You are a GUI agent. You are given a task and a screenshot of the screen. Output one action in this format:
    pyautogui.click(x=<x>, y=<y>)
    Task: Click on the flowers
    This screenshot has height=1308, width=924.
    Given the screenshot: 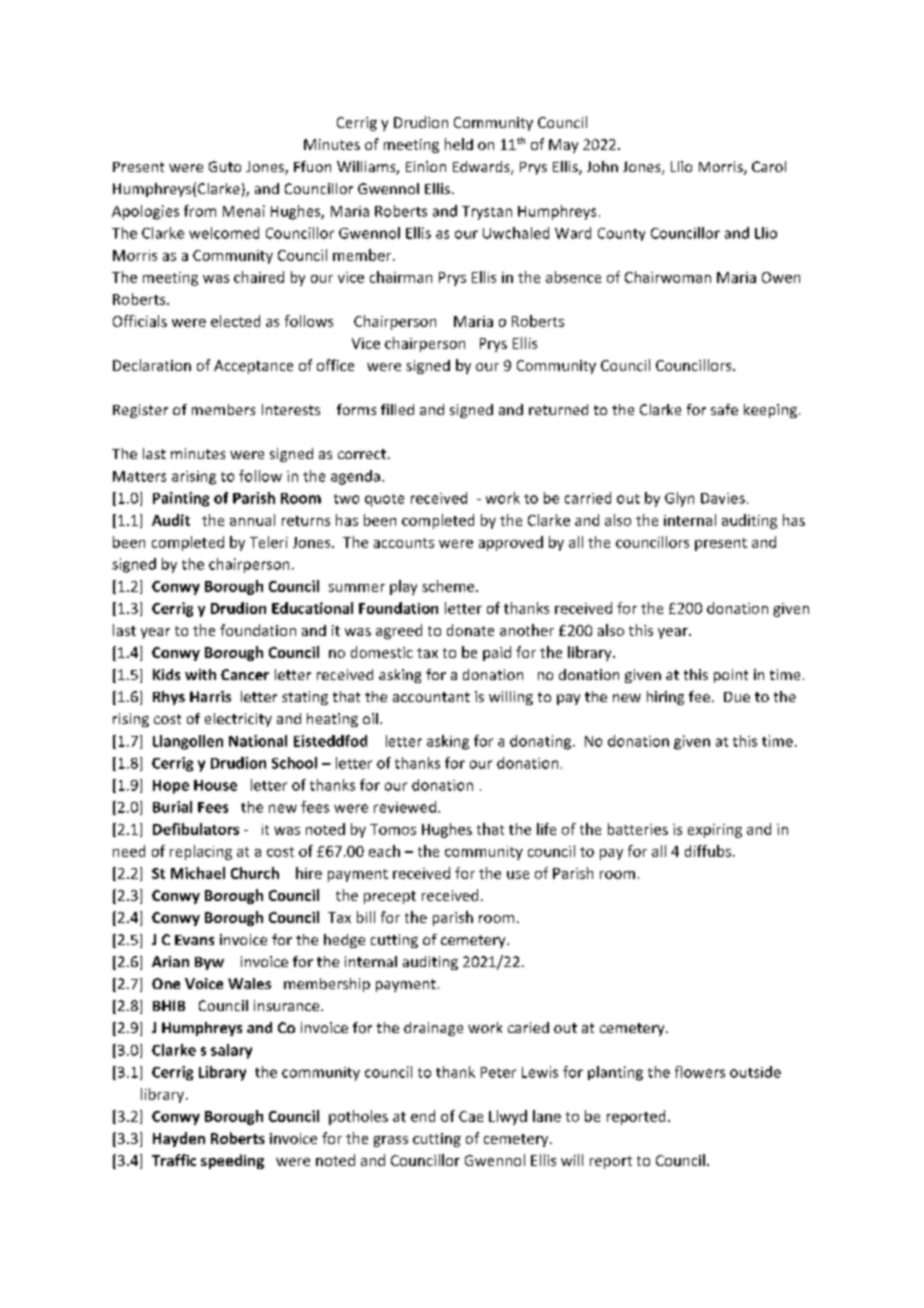 What is the action you would take?
    pyautogui.click(x=700, y=1072)
